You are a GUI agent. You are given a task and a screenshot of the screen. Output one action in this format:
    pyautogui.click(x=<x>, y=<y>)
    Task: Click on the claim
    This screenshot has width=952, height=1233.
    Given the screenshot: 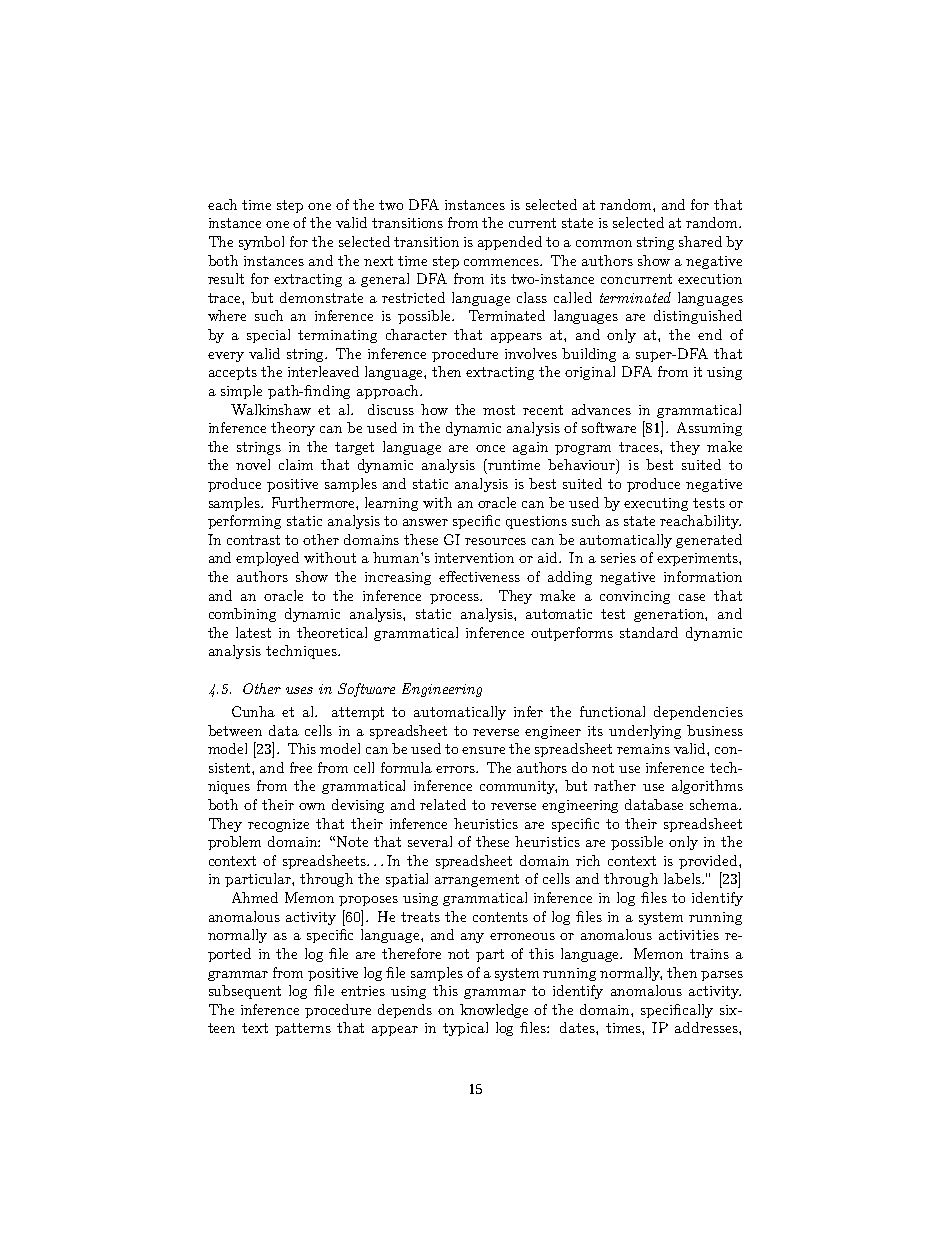 What is the action you would take?
    pyautogui.click(x=296, y=464)
